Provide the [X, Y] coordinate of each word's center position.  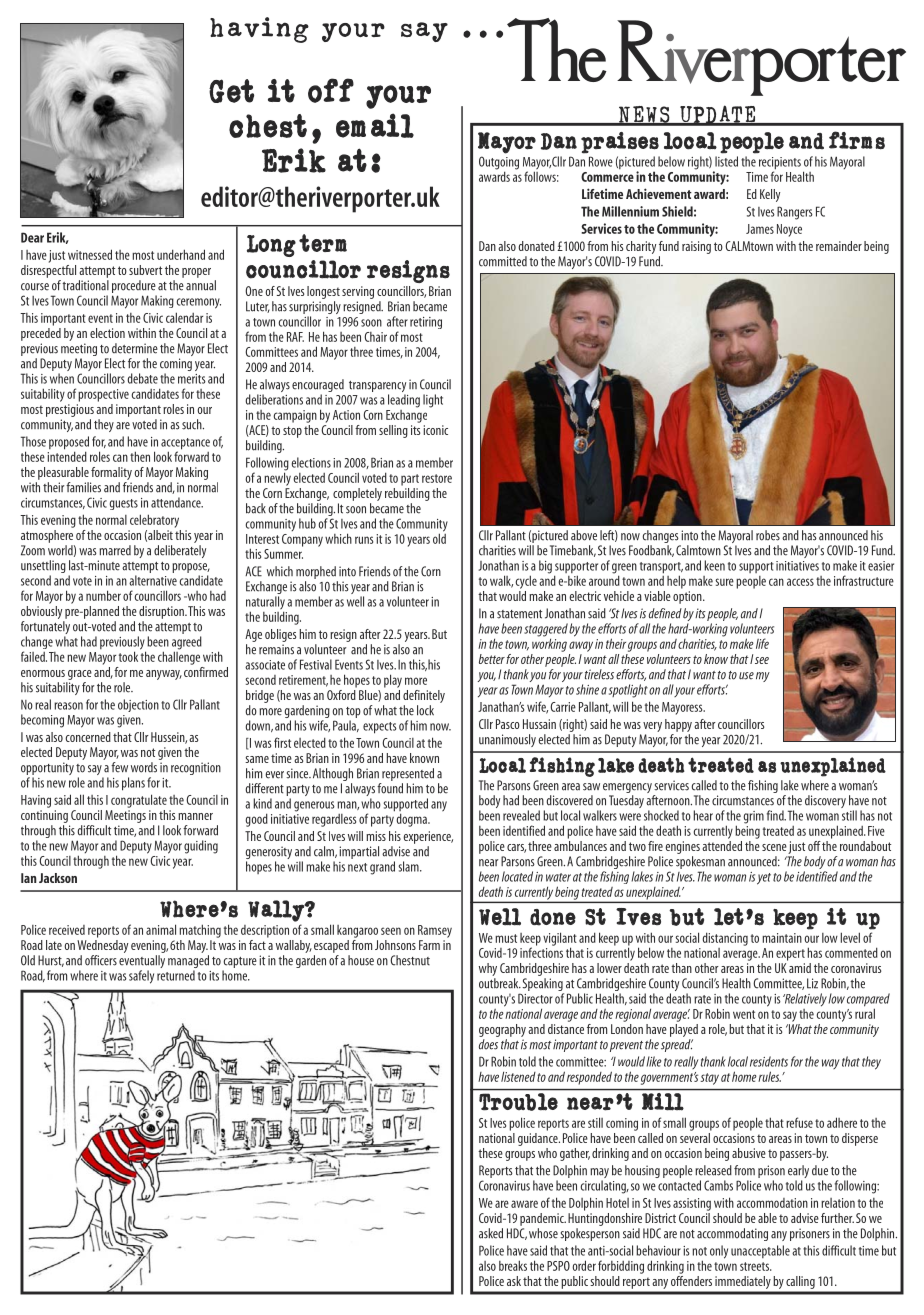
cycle [526, 582]
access [800, 582]
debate [143, 378]
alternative [153, 580]
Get [231, 91]
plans [133, 784]
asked [491, 1233]
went [744, 1014]
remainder [839, 246]
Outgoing [499, 164]
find [776, 815]
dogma [412, 820]
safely [141, 977]
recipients [780, 164]
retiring [426, 323]
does [488, 1044]
